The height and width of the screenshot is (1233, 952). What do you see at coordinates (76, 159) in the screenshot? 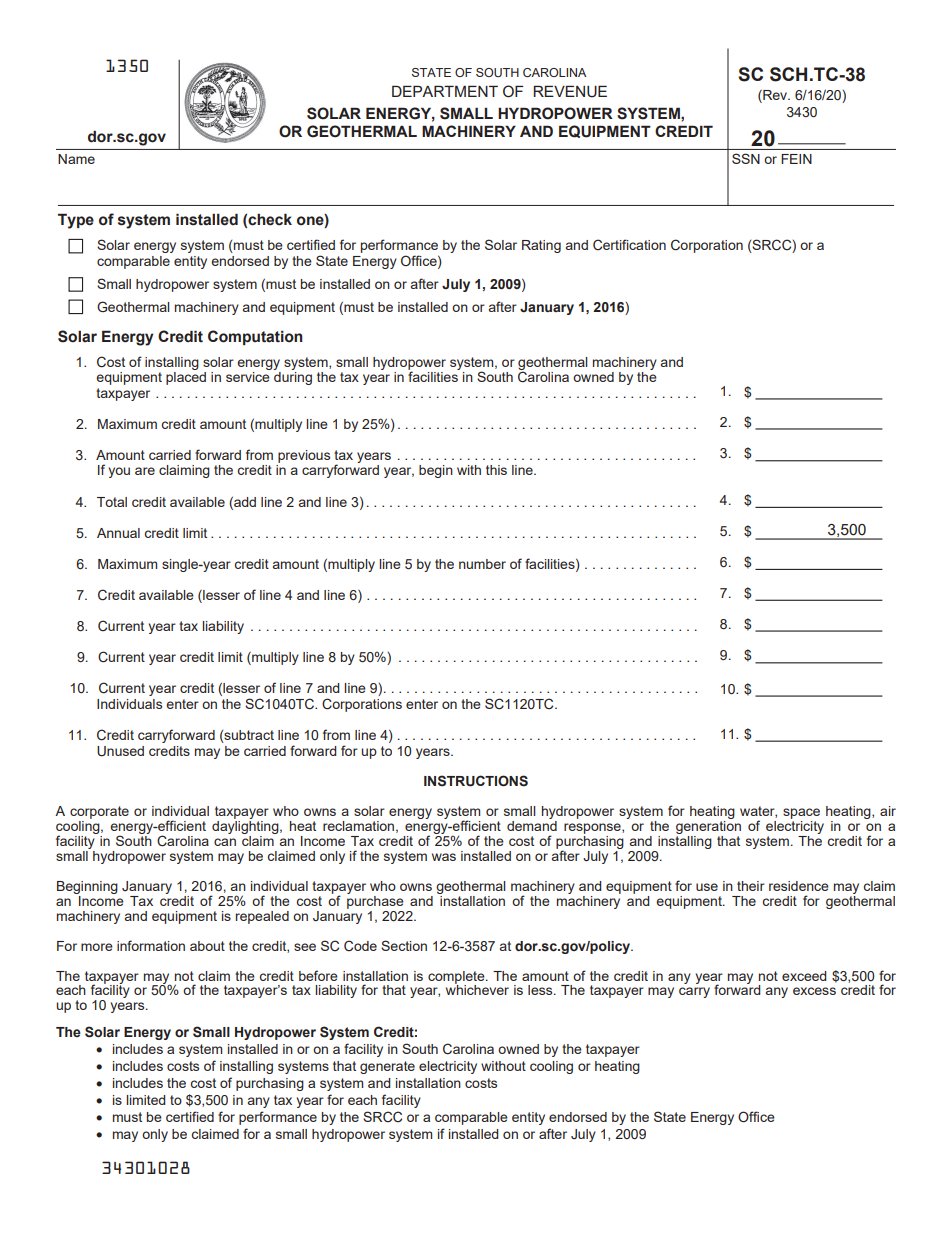
I see `Name` at bounding box center [76, 159].
